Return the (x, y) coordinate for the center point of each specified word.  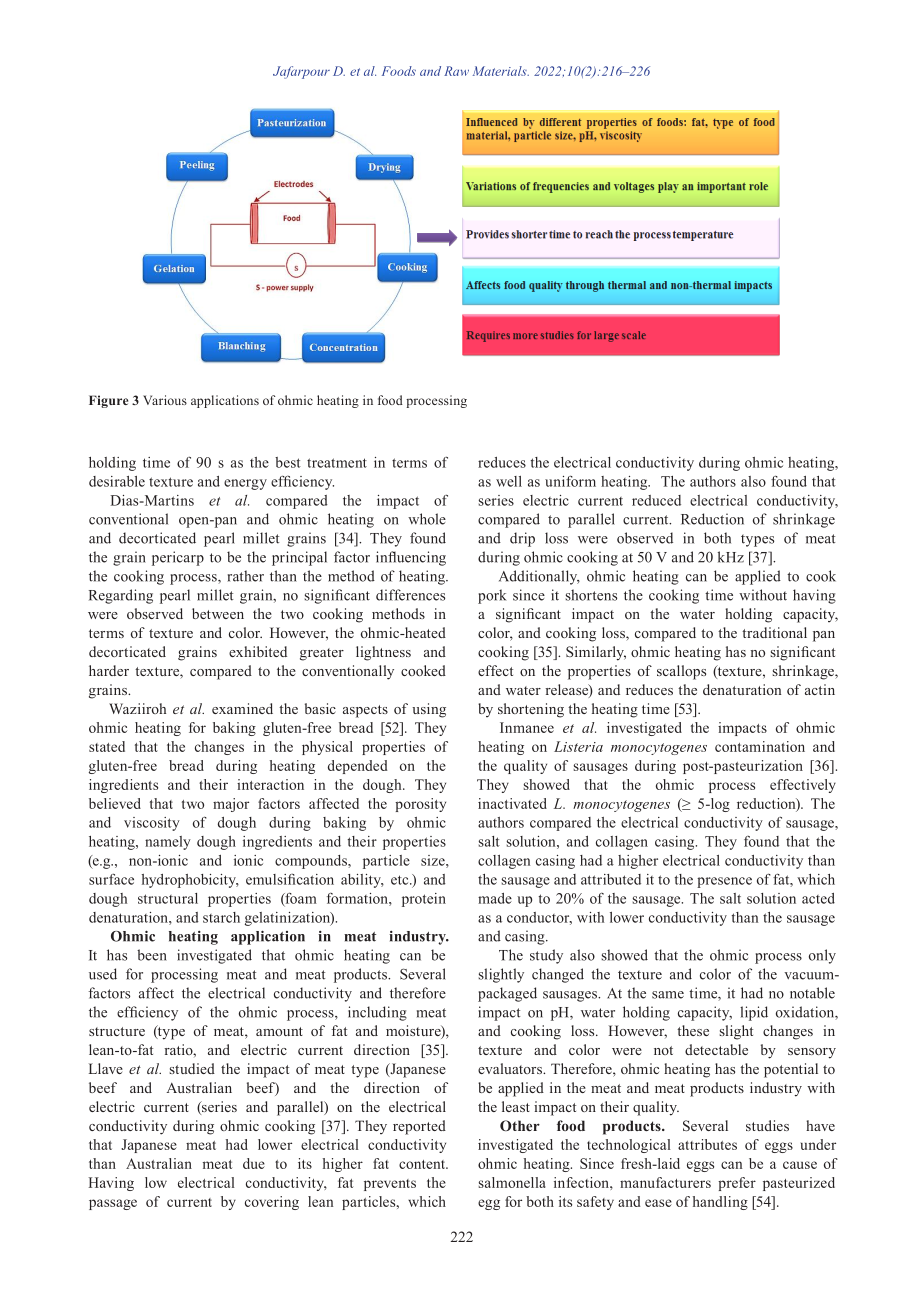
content (423, 1164)
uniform (570, 481)
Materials (501, 71)
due (254, 1163)
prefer (737, 1184)
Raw (456, 71)
